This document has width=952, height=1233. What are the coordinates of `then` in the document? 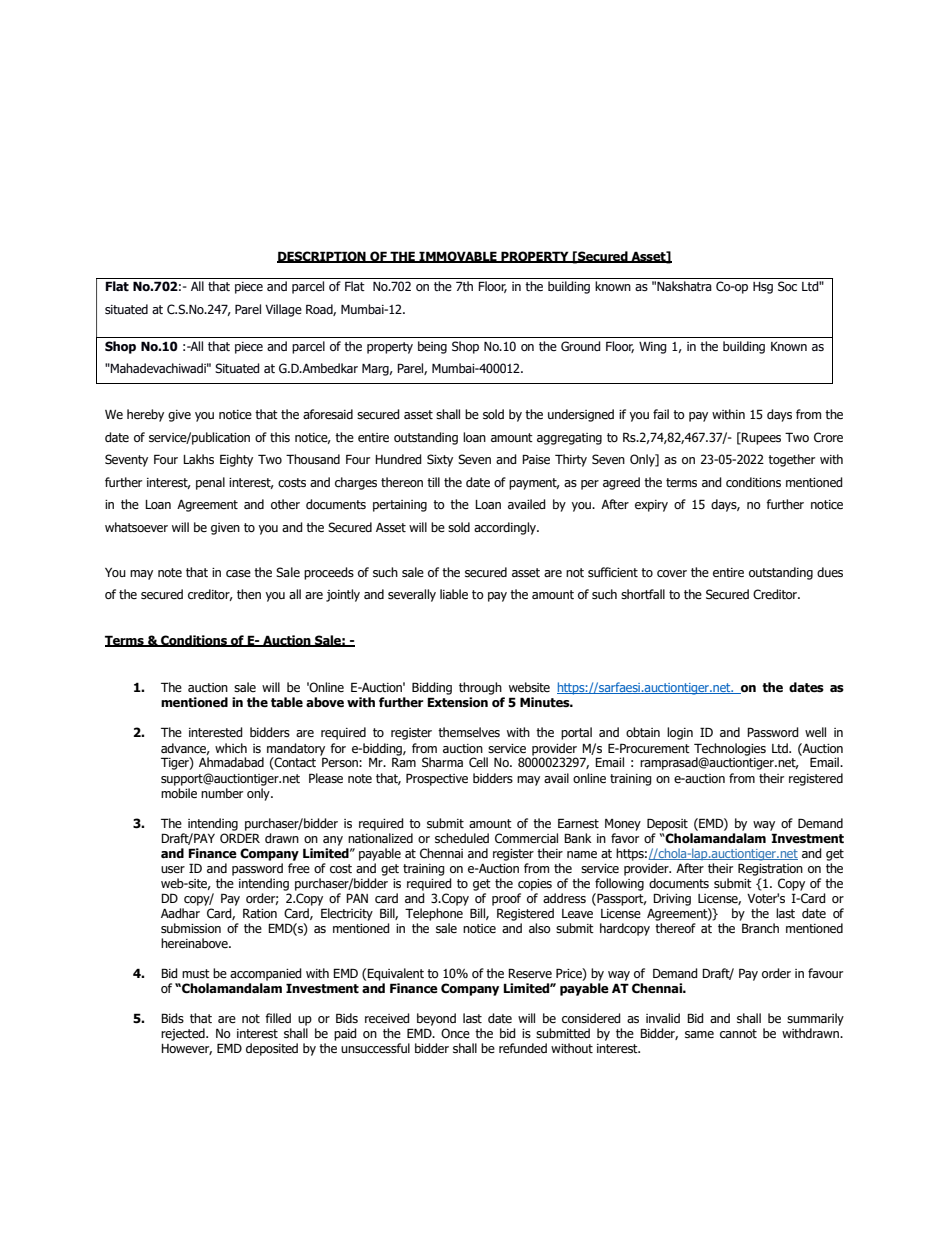 It's located at (249, 594).
